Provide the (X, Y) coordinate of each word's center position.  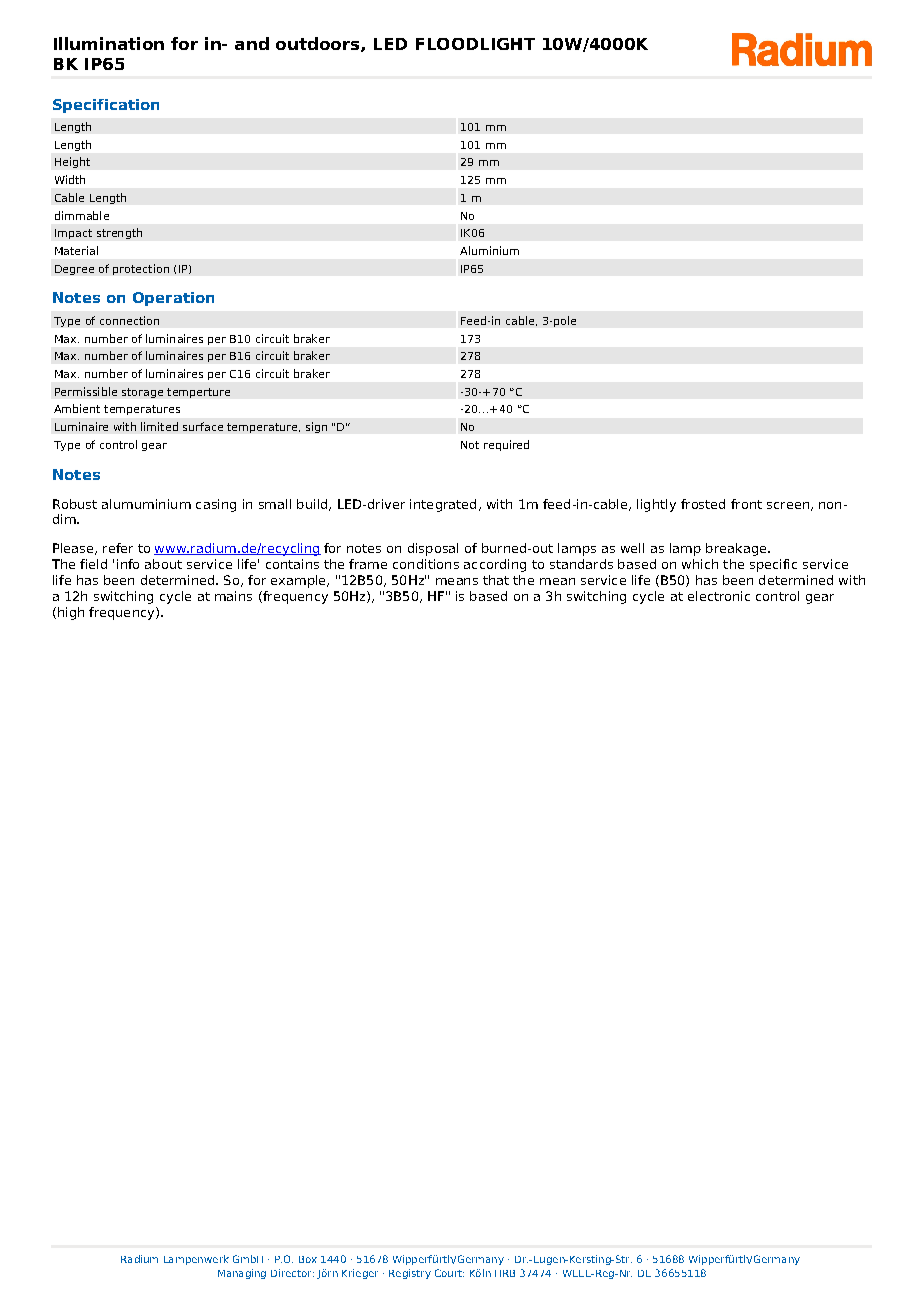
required (506, 445)
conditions (426, 564)
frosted (703, 504)
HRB (505, 1273)
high (71, 613)
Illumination (109, 43)
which (700, 564)
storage (142, 393)
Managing (242, 1274)
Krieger (360, 1274)
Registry (410, 1274)
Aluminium (489, 250)
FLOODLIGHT (475, 44)
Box (308, 1259)
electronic (719, 596)
